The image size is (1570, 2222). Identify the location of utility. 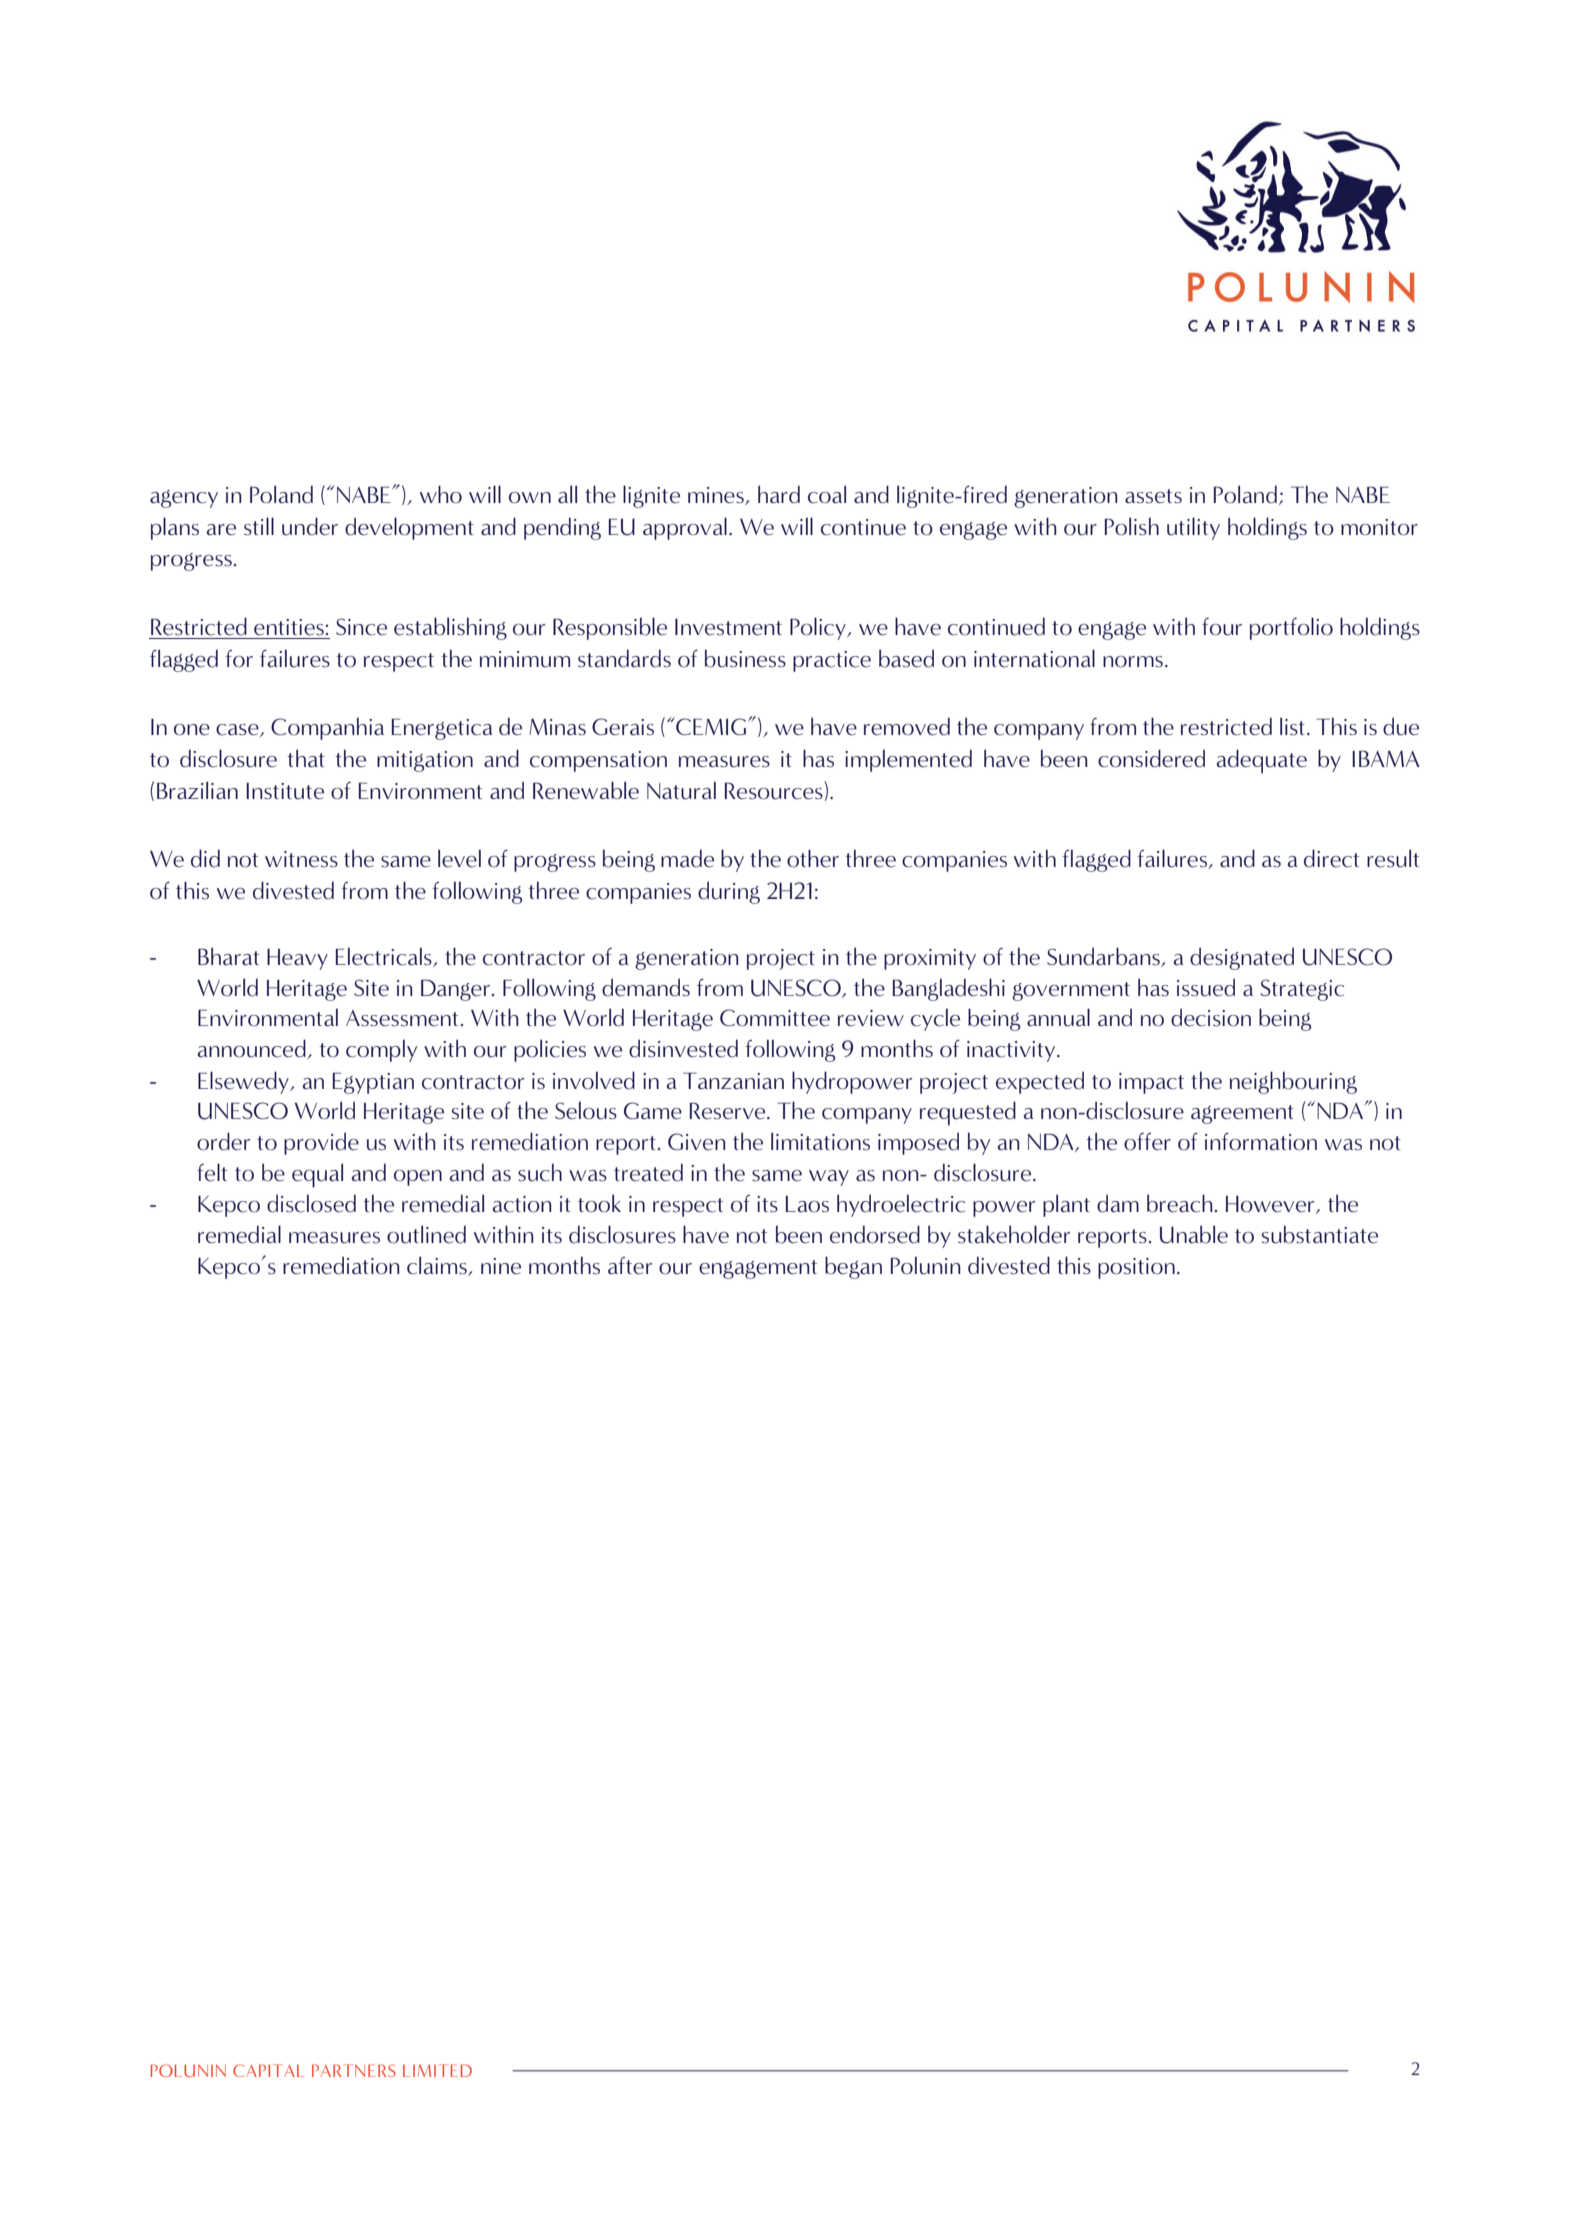
(1193, 528).
